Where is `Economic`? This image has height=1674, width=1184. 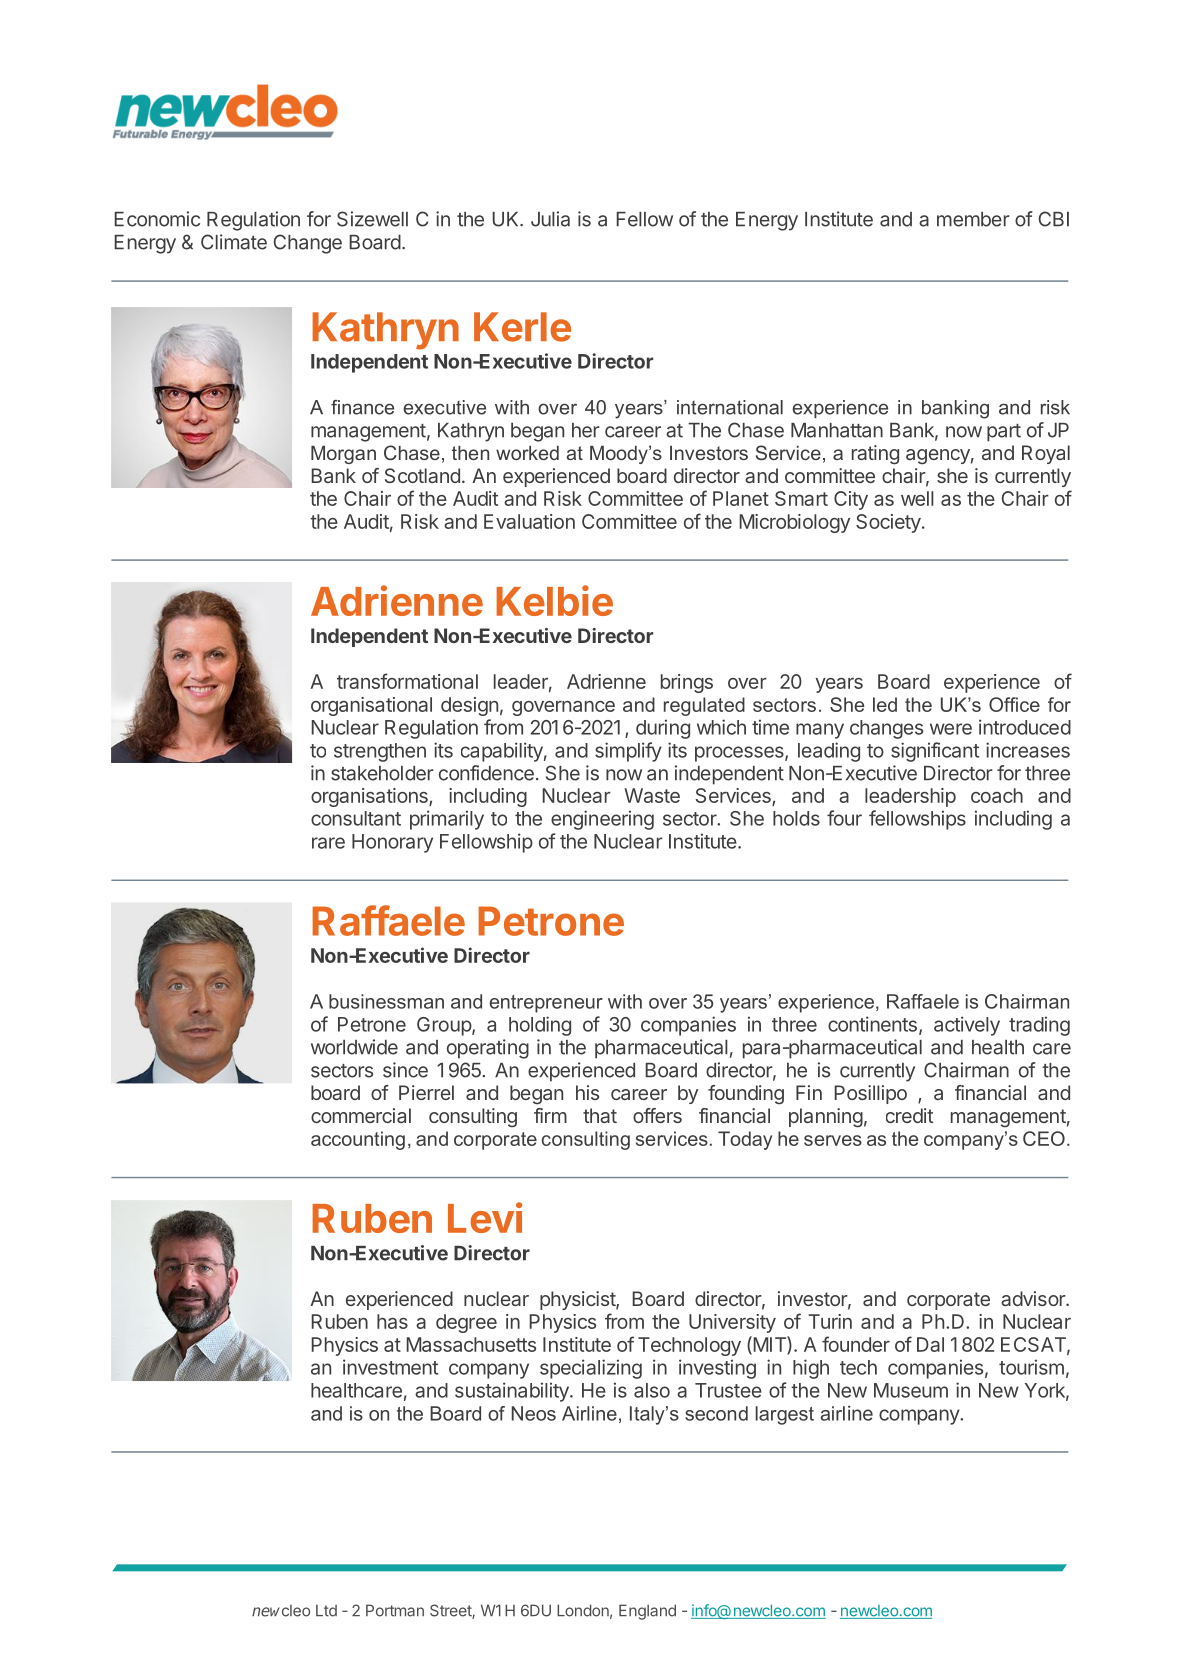 Economic is located at coordinates (157, 219).
